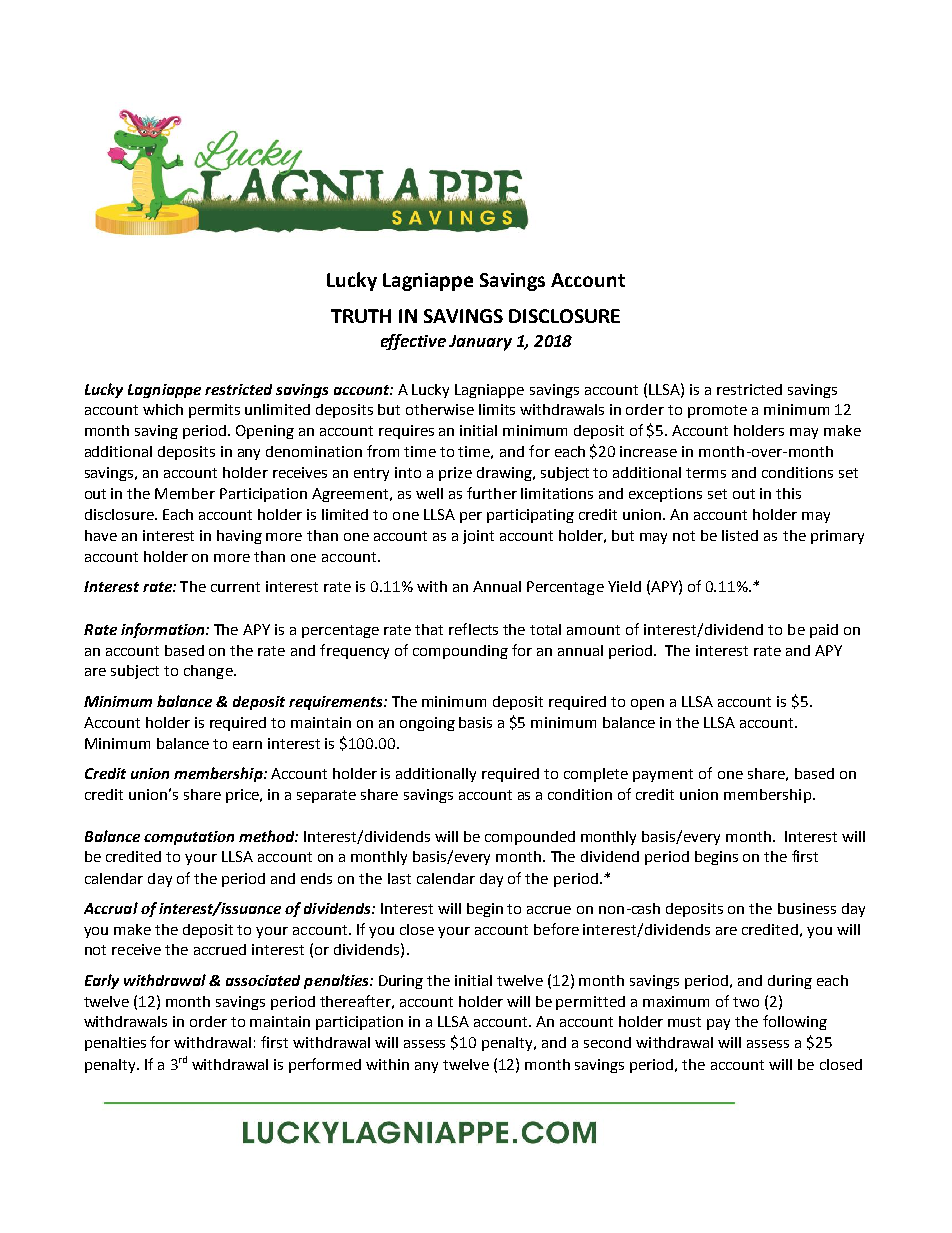 This screenshot has height=1233, width=952. What do you see at coordinates (325, 1065) in the screenshot?
I see `performed` at bounding box center [325, 1065].
